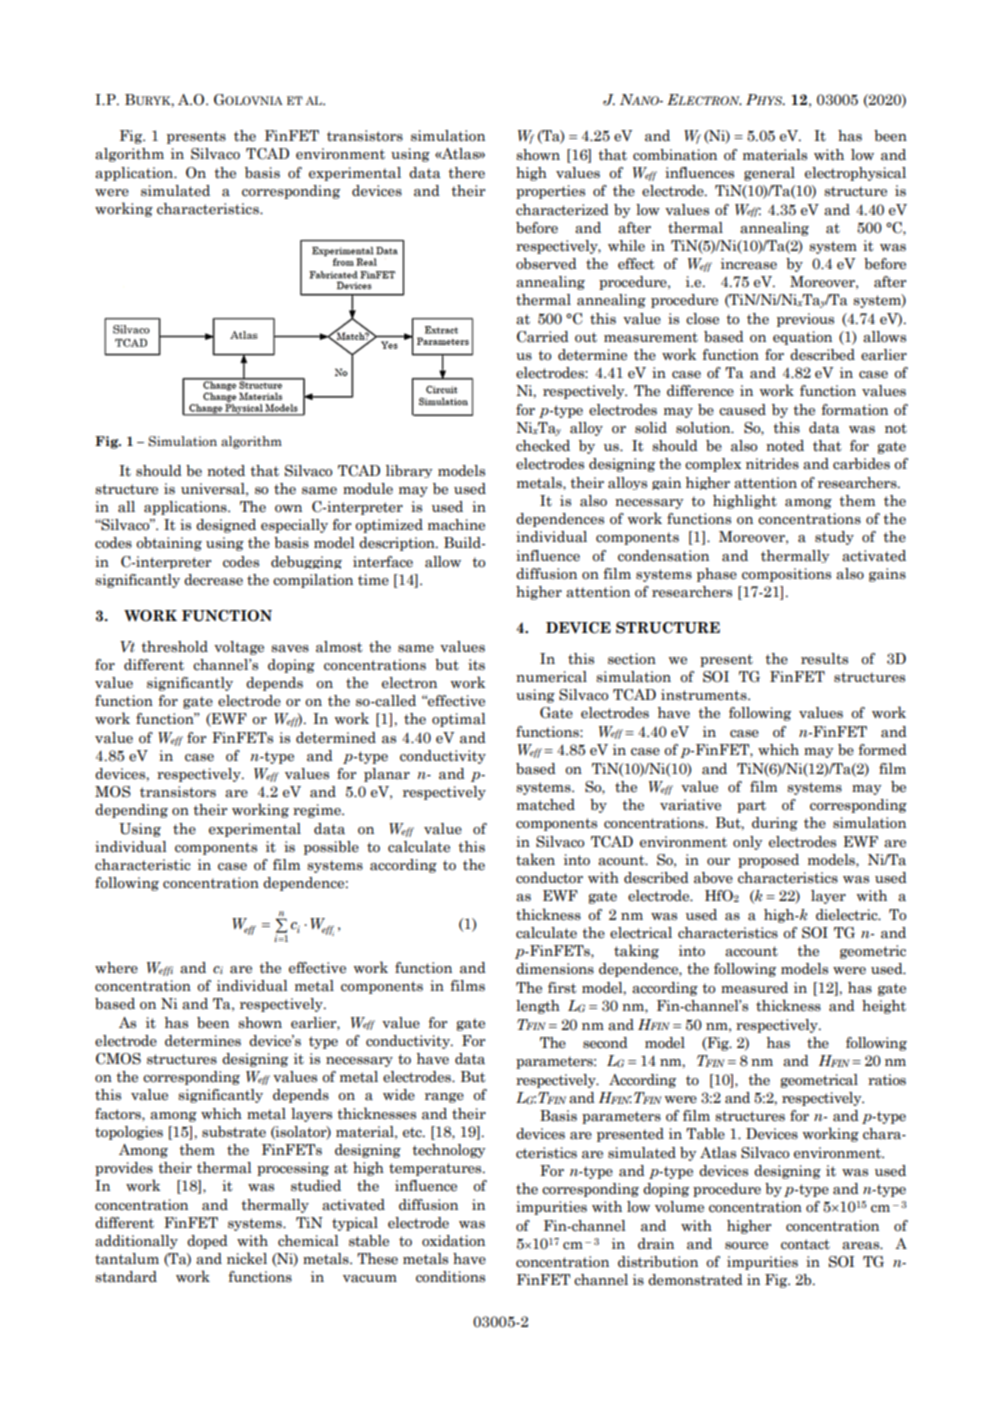 The image size is (1002, 1417). Describe the element at coordinates (769, 174) in the page. I see `general` at that location.
